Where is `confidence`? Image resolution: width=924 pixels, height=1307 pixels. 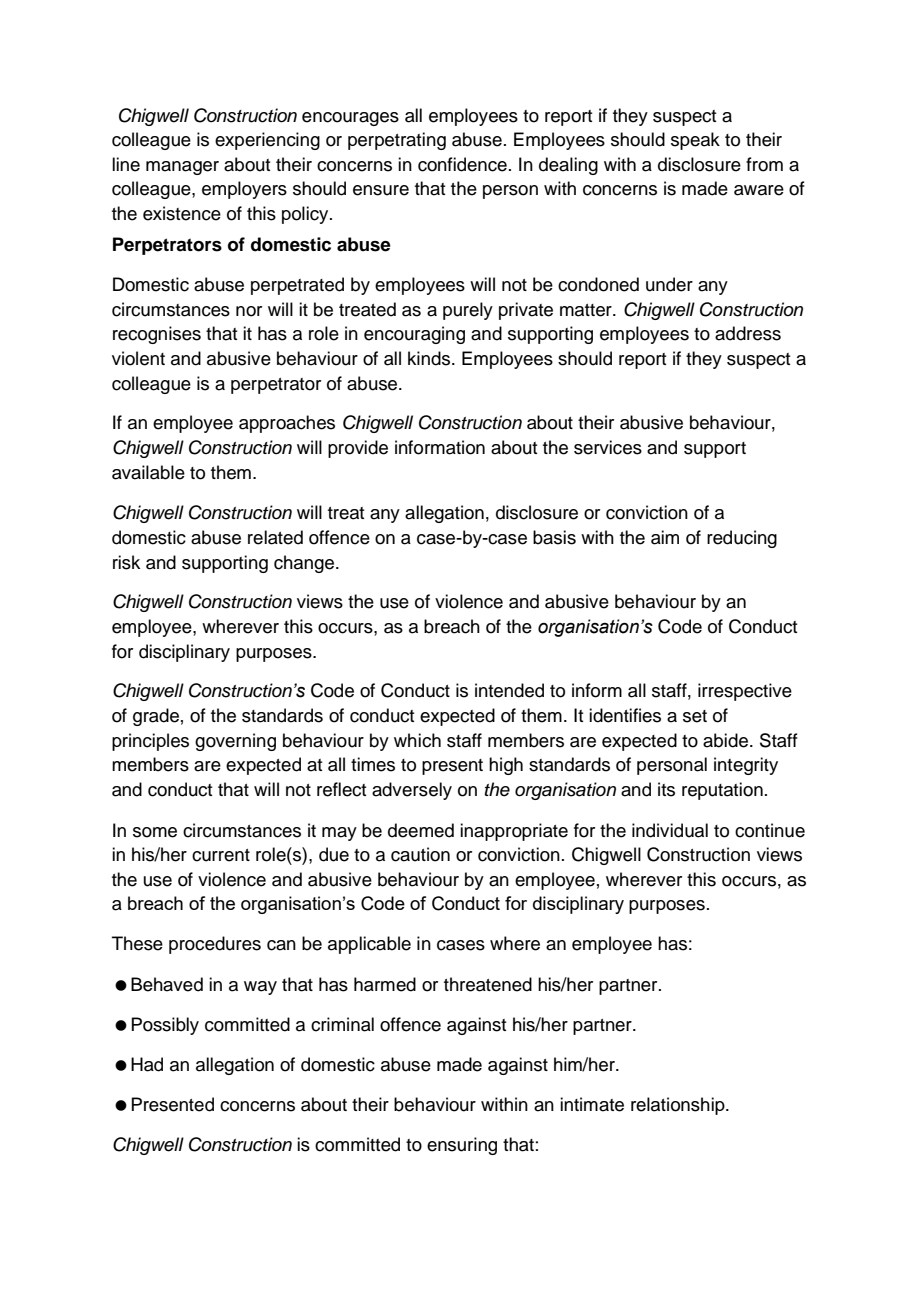
confidence is located at coordinates (462, 164).
